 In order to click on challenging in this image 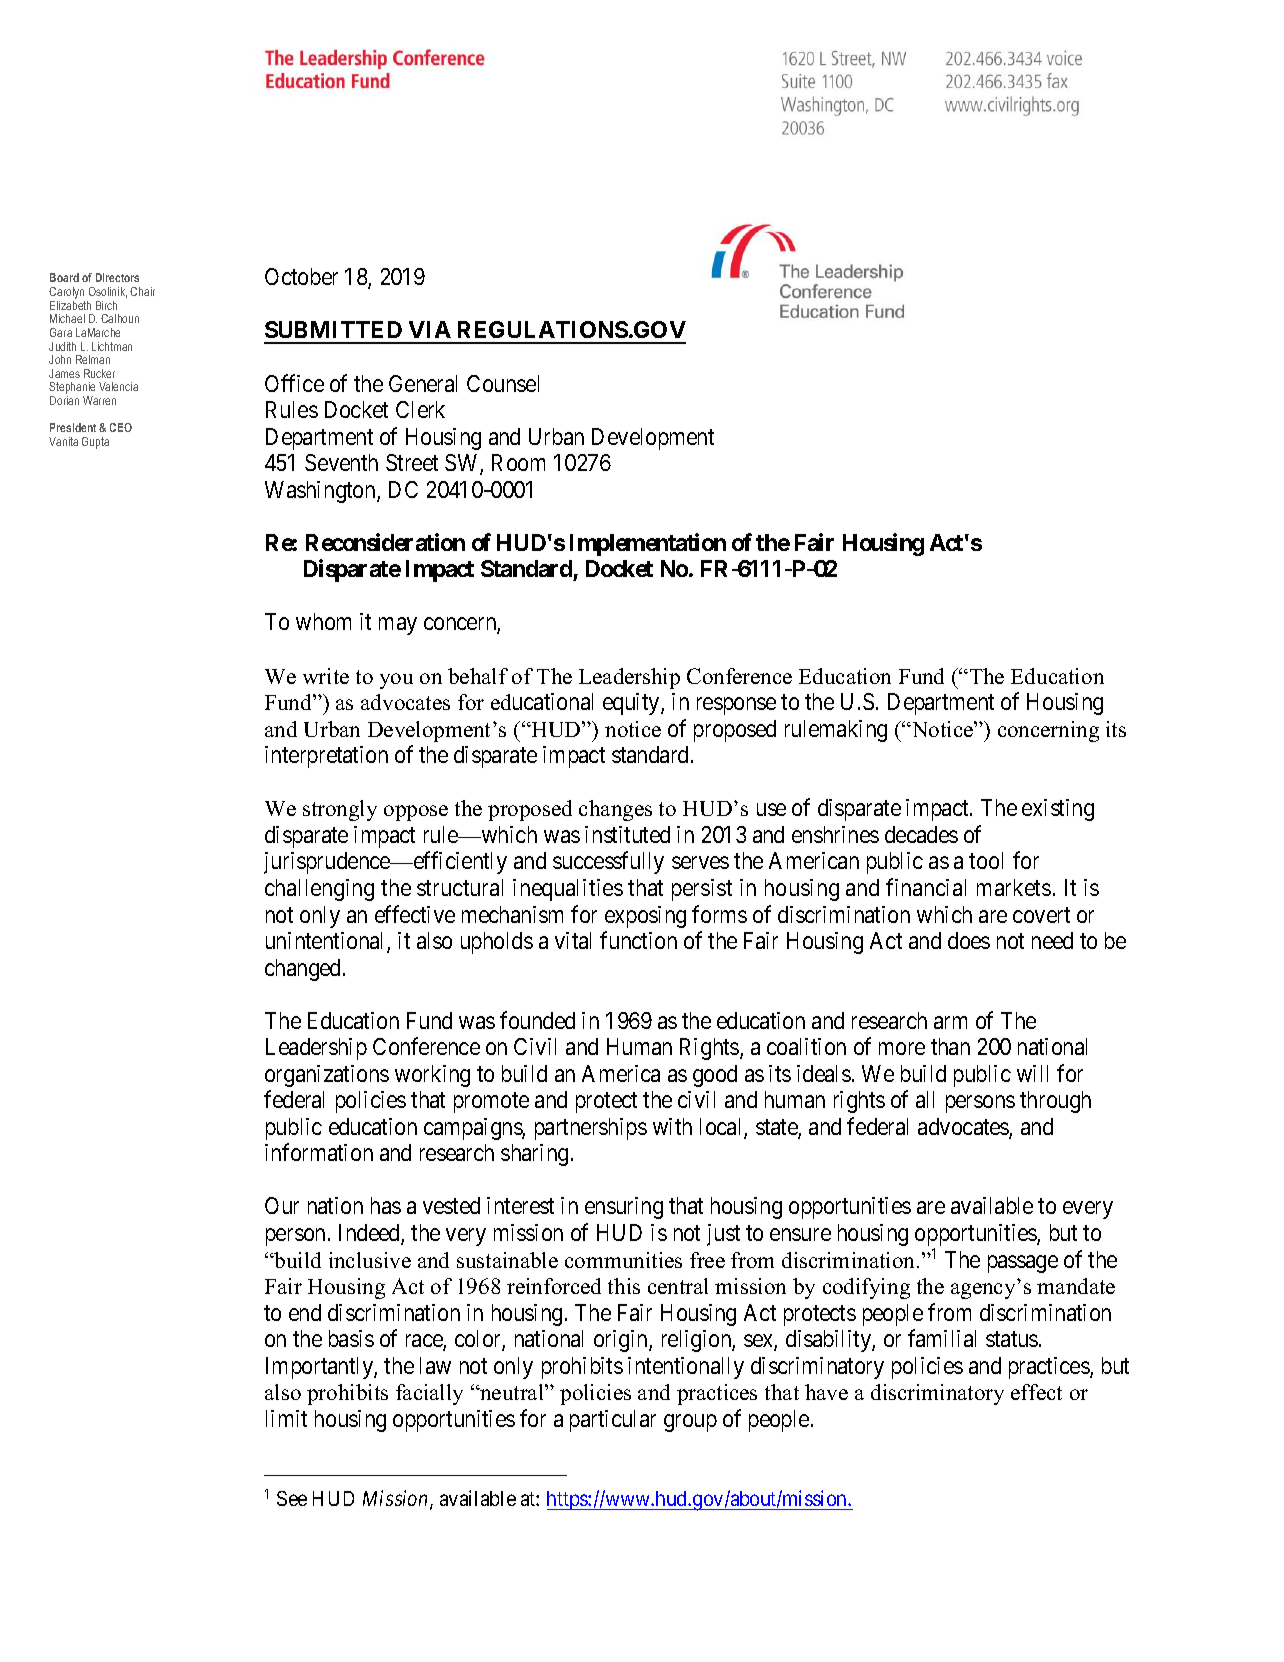, I will do `click(319, 890)`.
